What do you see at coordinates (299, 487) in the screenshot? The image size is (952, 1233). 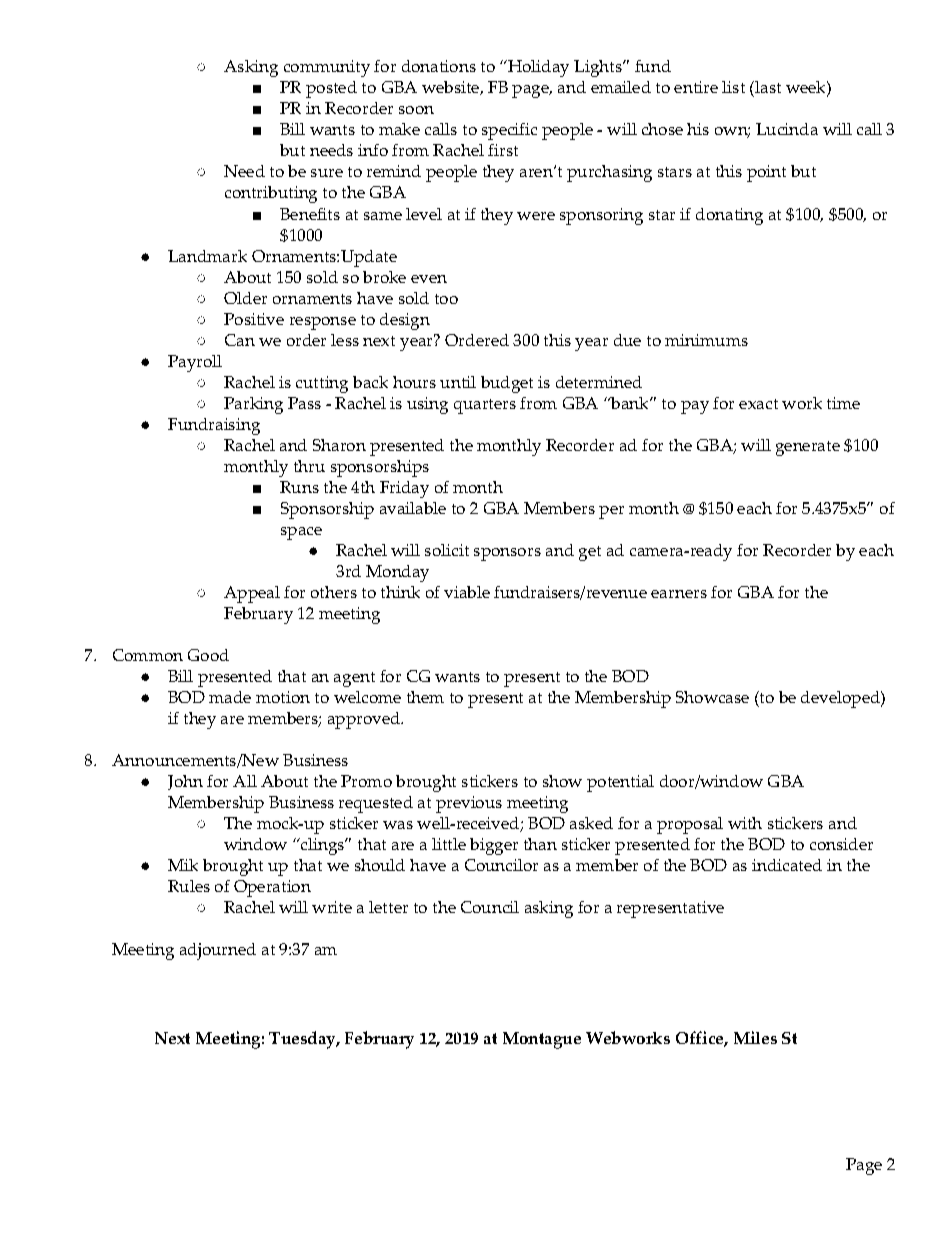 I see `Runs` at bounding box center [299, 487].
